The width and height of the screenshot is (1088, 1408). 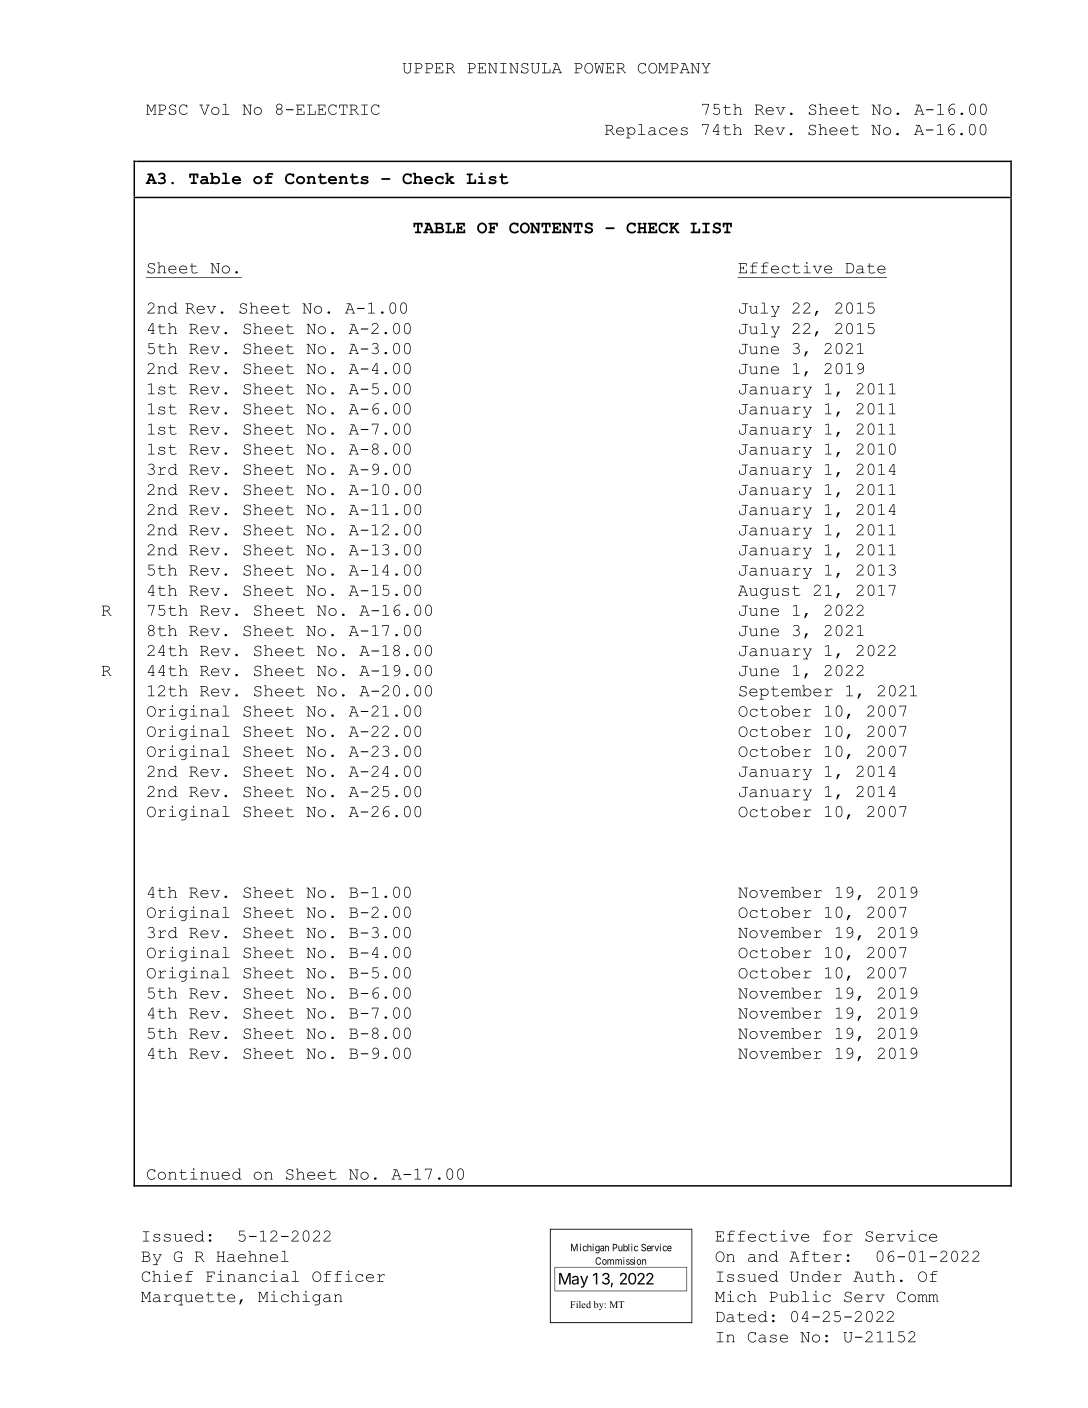 What do you see at coordinates (215, 109) in the screenshot?
I see `Vol` at bounding box center [215, 109].
